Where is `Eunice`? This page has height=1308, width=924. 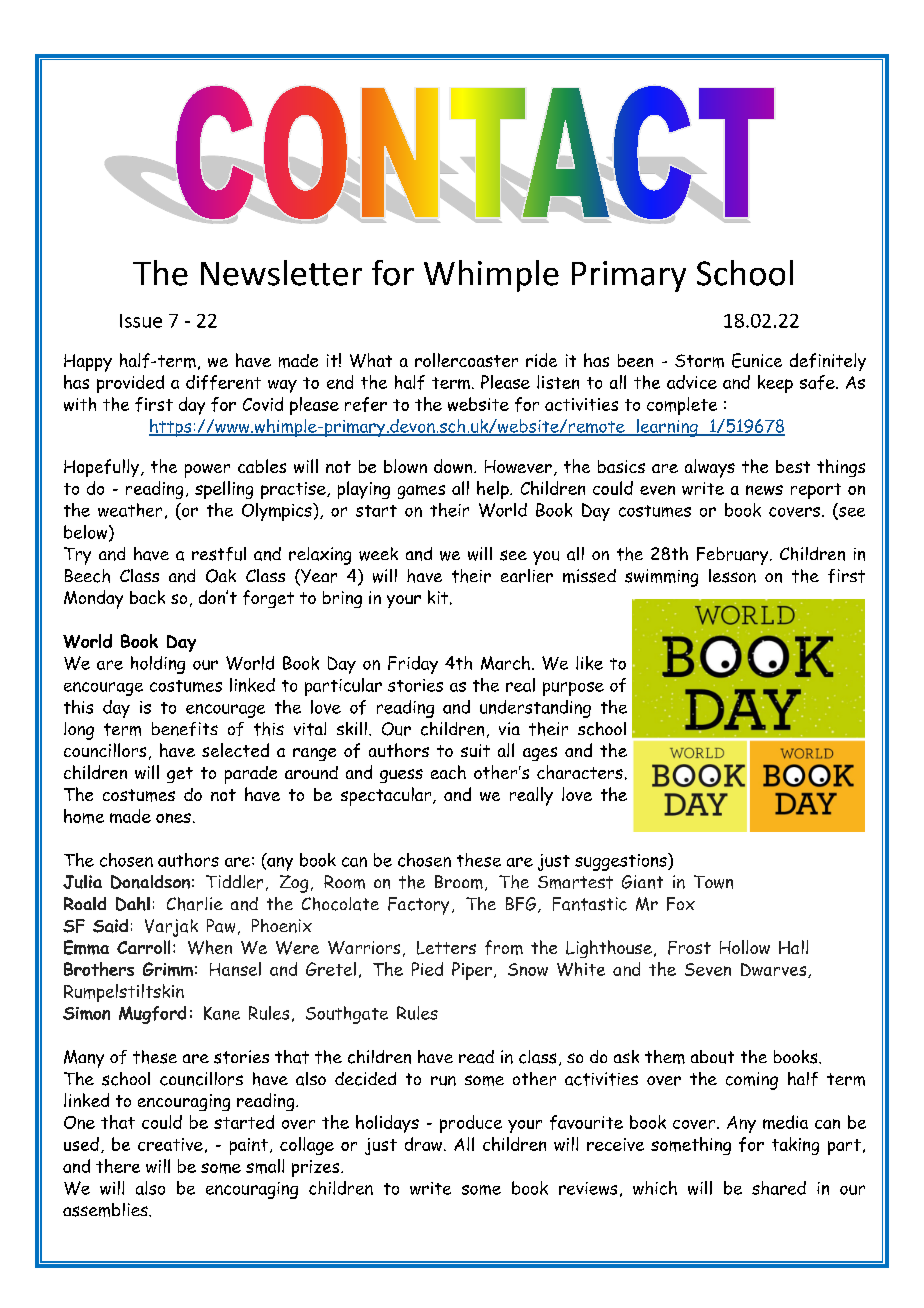 Eunice is located at coordinates (757, 360).
